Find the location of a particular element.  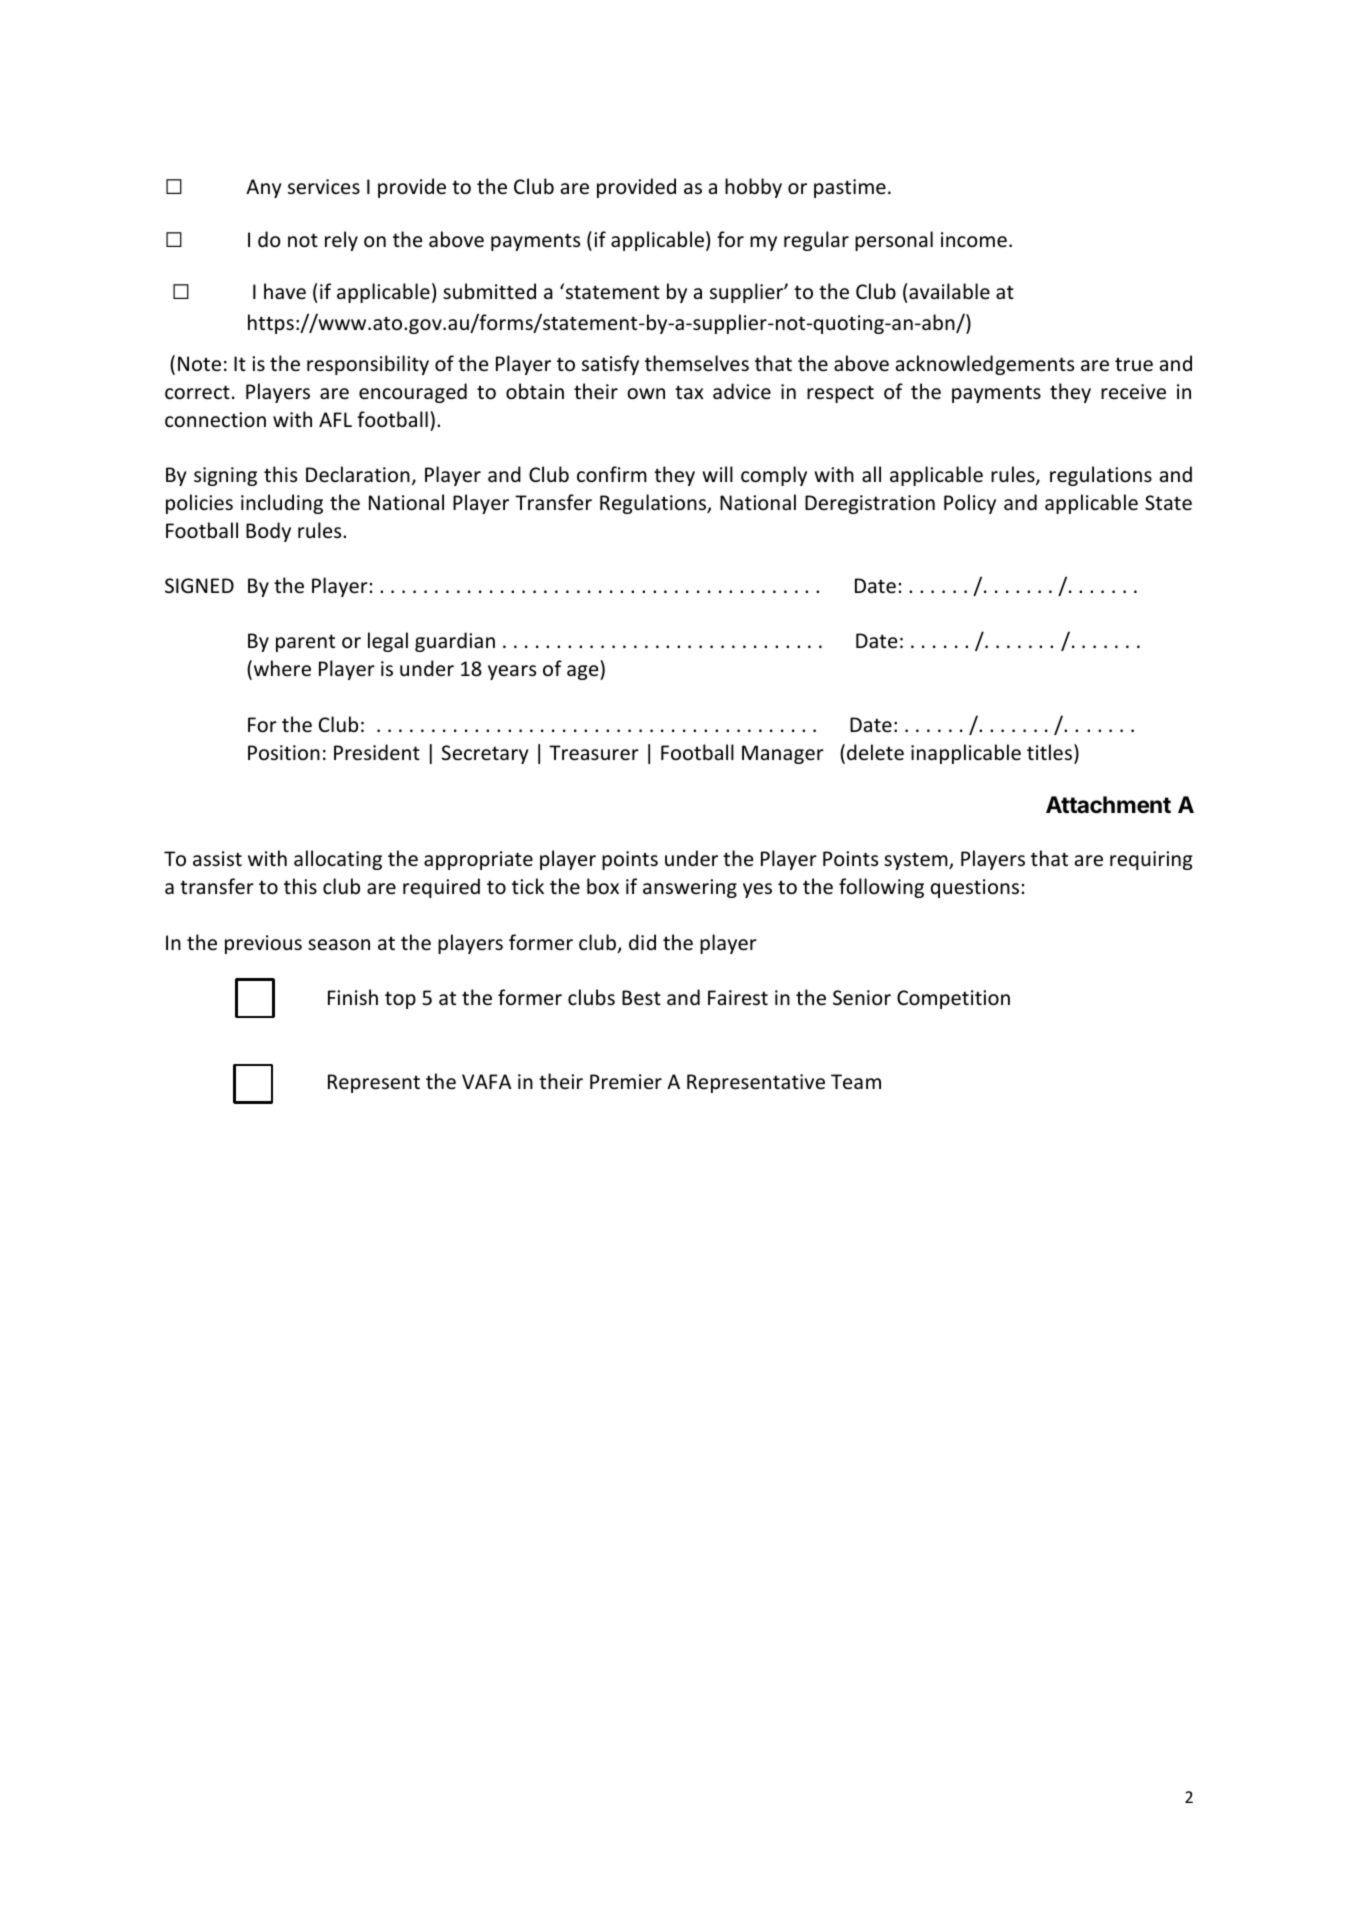

including is located at coordinates (282, 504).
